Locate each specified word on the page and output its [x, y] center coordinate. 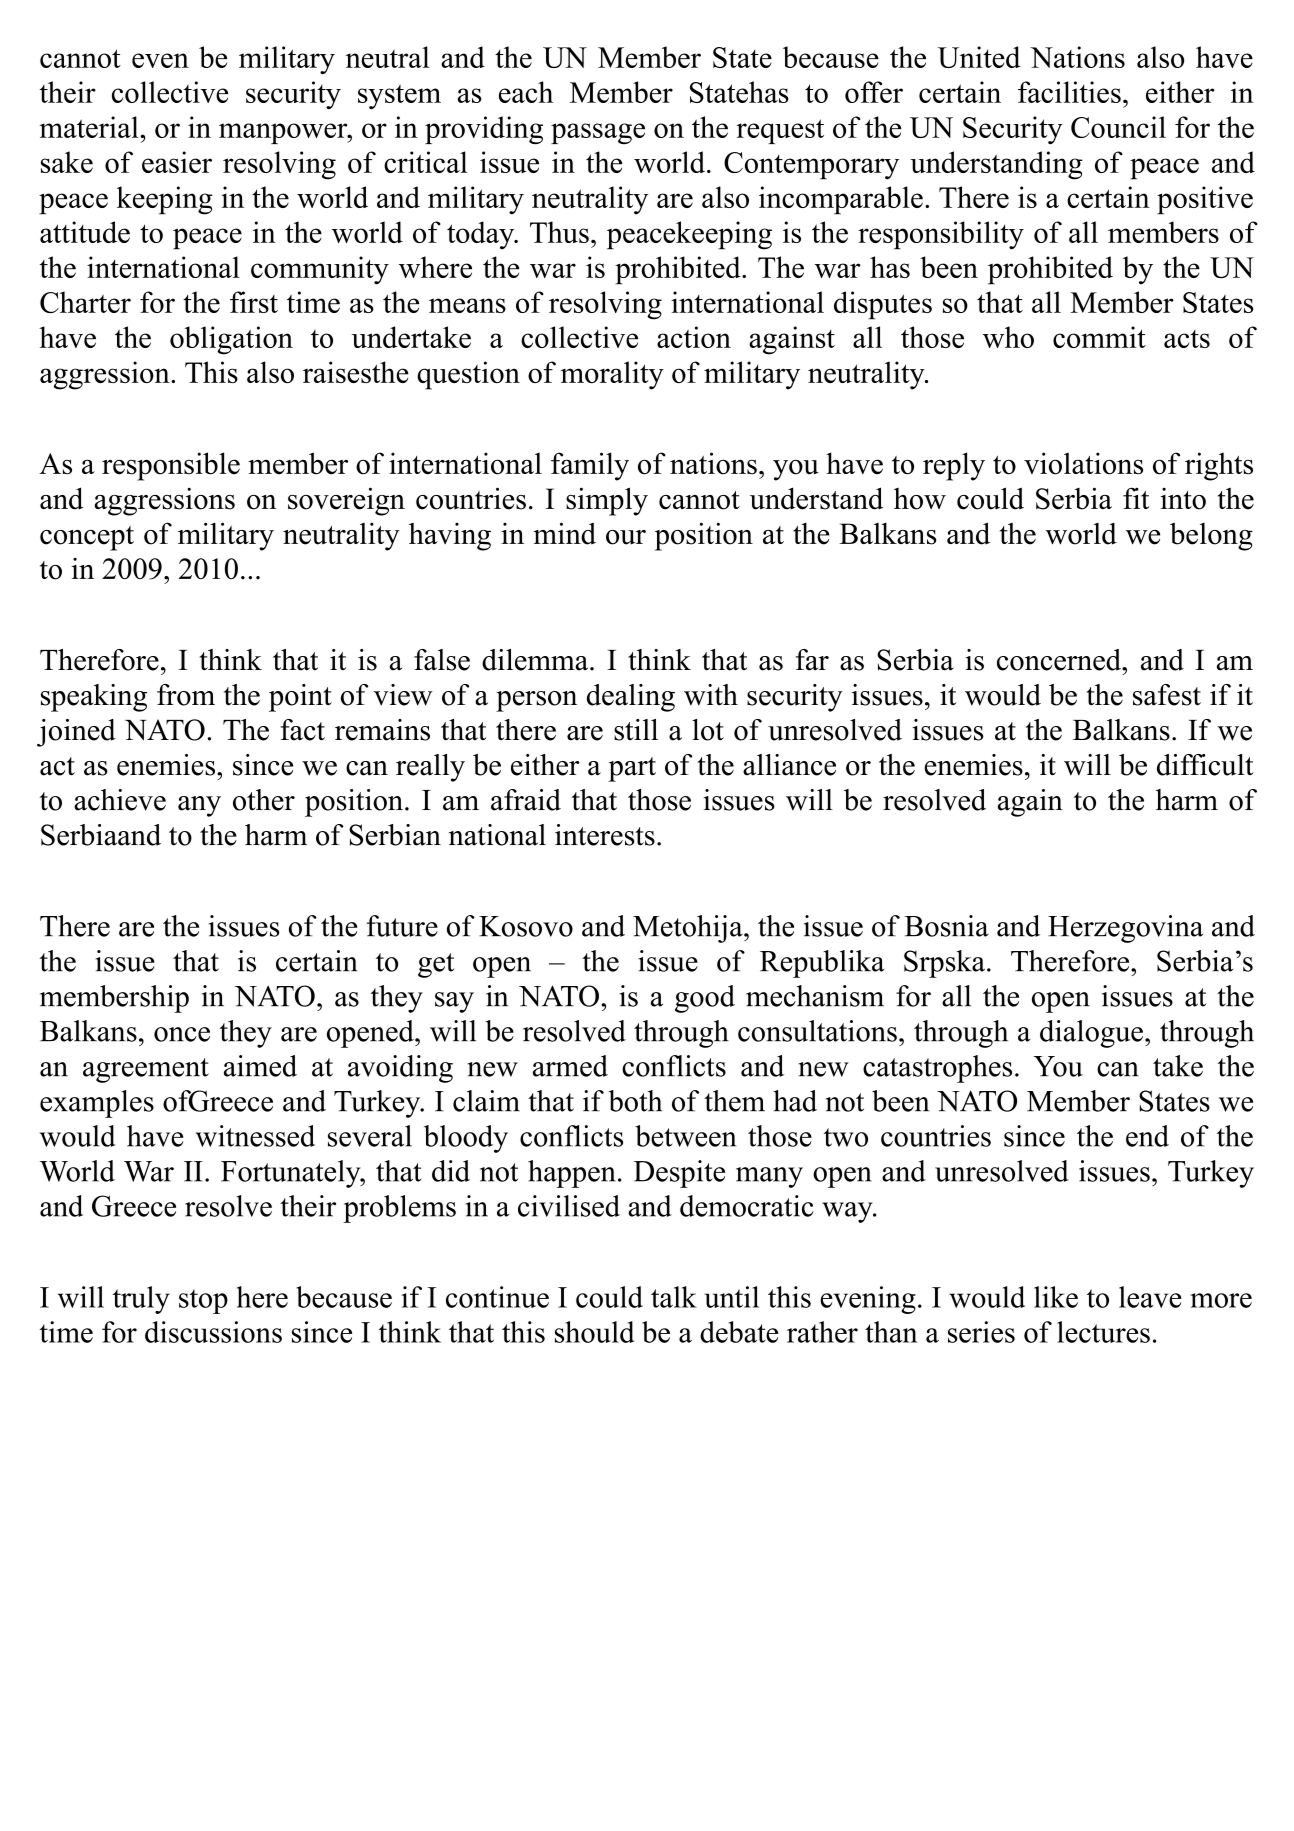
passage [598, 133]
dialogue [1091, 1034]
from [186, 695]
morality [612, 375]
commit [1099, 337]
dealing [631, 698]
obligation [231, 340]
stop [203, 1301]
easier [177, 162]
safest [1167, 695]
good [705, 999]
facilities [1069, 92]
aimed [260, 1066]
